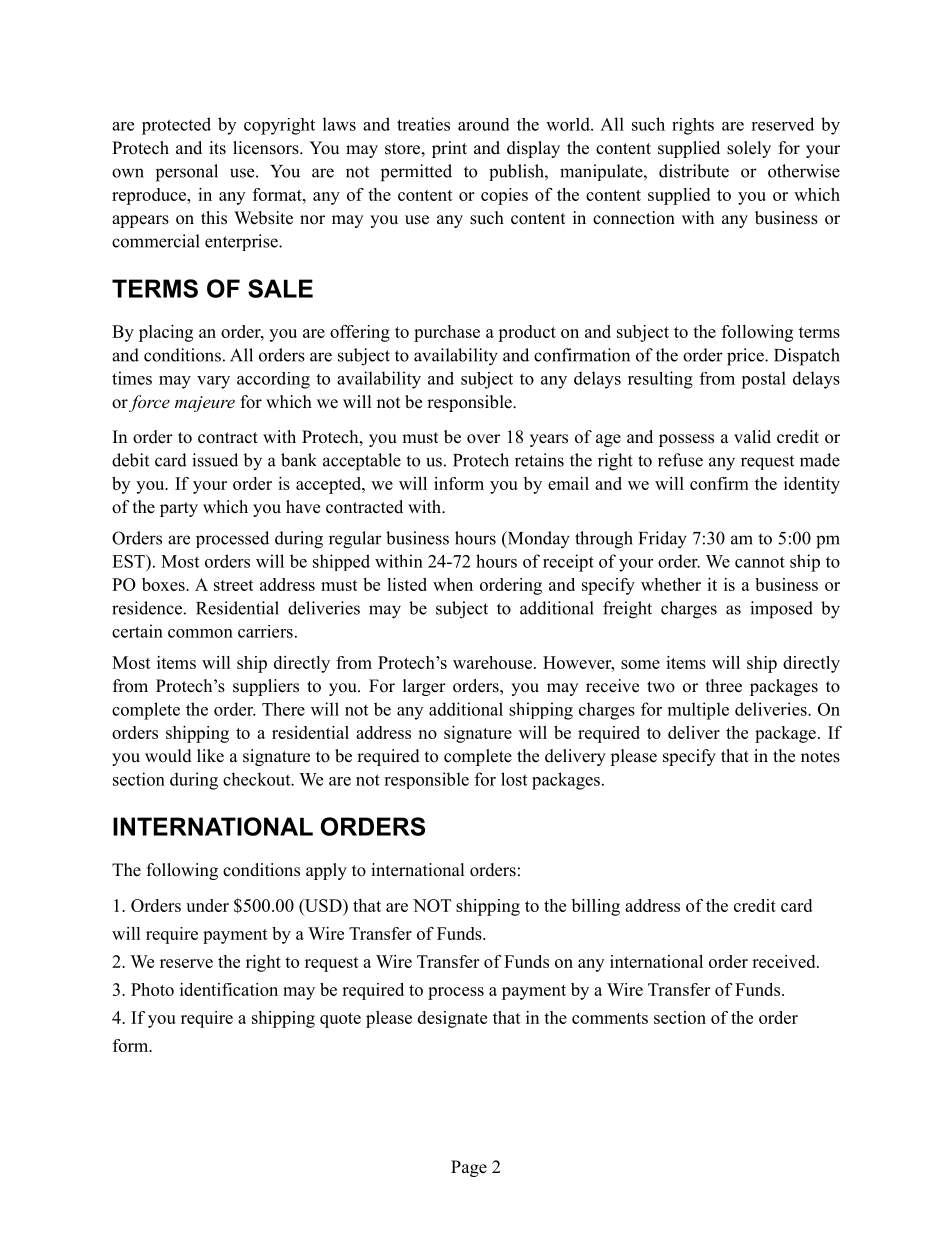  What do you see at coordinates (217, 148) in the page?
I see `its` at bounding box center [217, 148].
